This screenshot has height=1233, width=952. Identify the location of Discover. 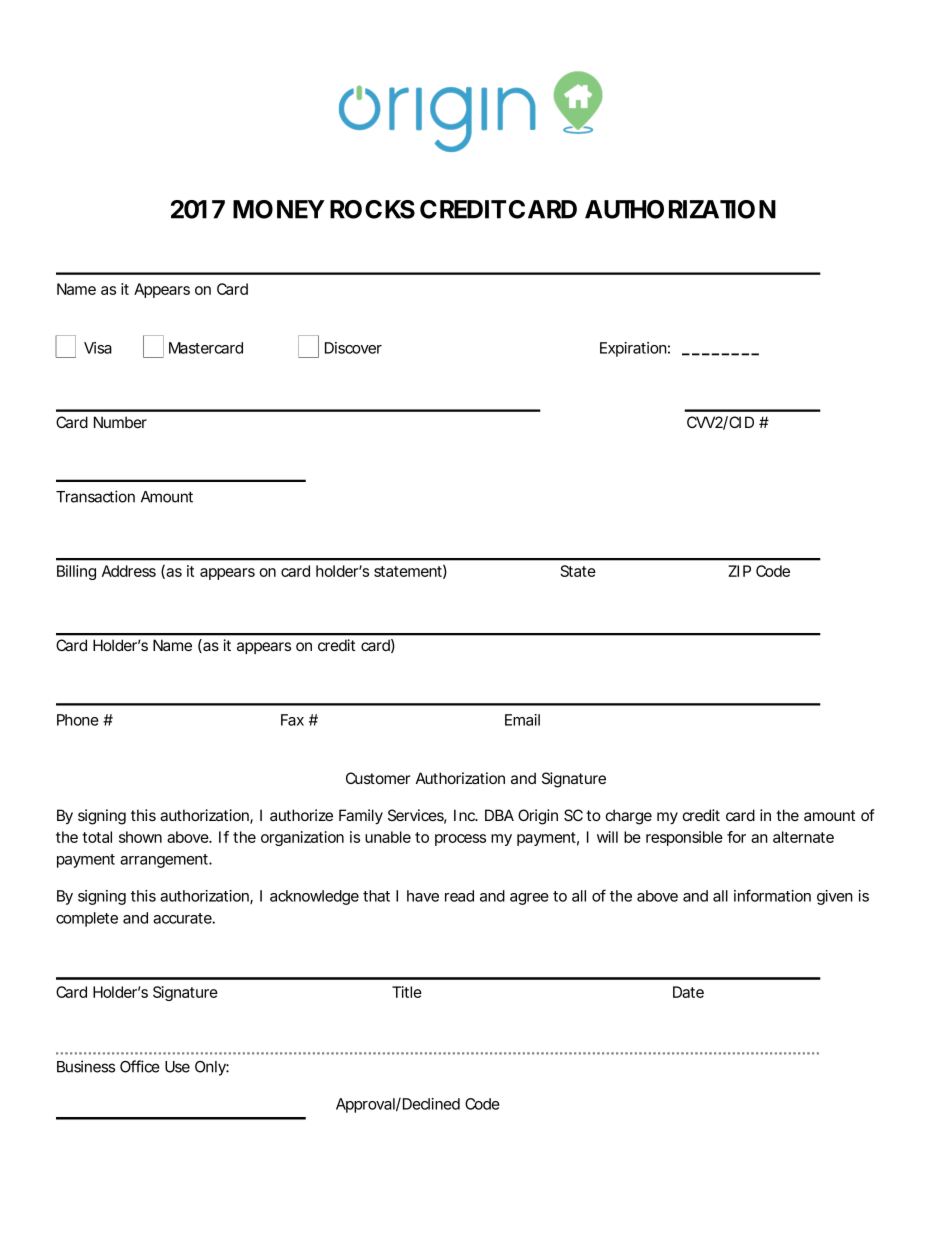
(353, 348).
